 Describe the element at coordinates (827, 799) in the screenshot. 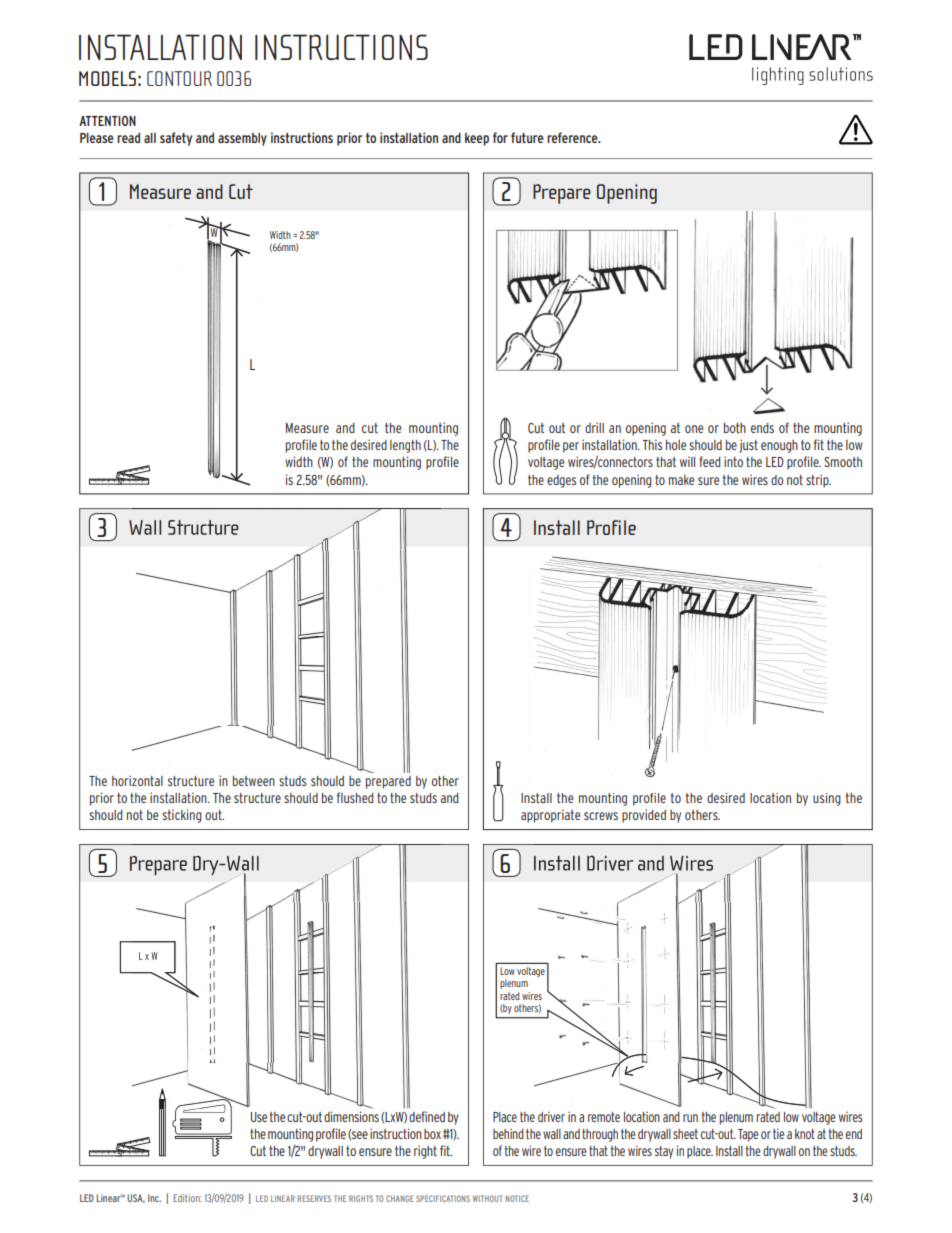

I see `using` at that location.
